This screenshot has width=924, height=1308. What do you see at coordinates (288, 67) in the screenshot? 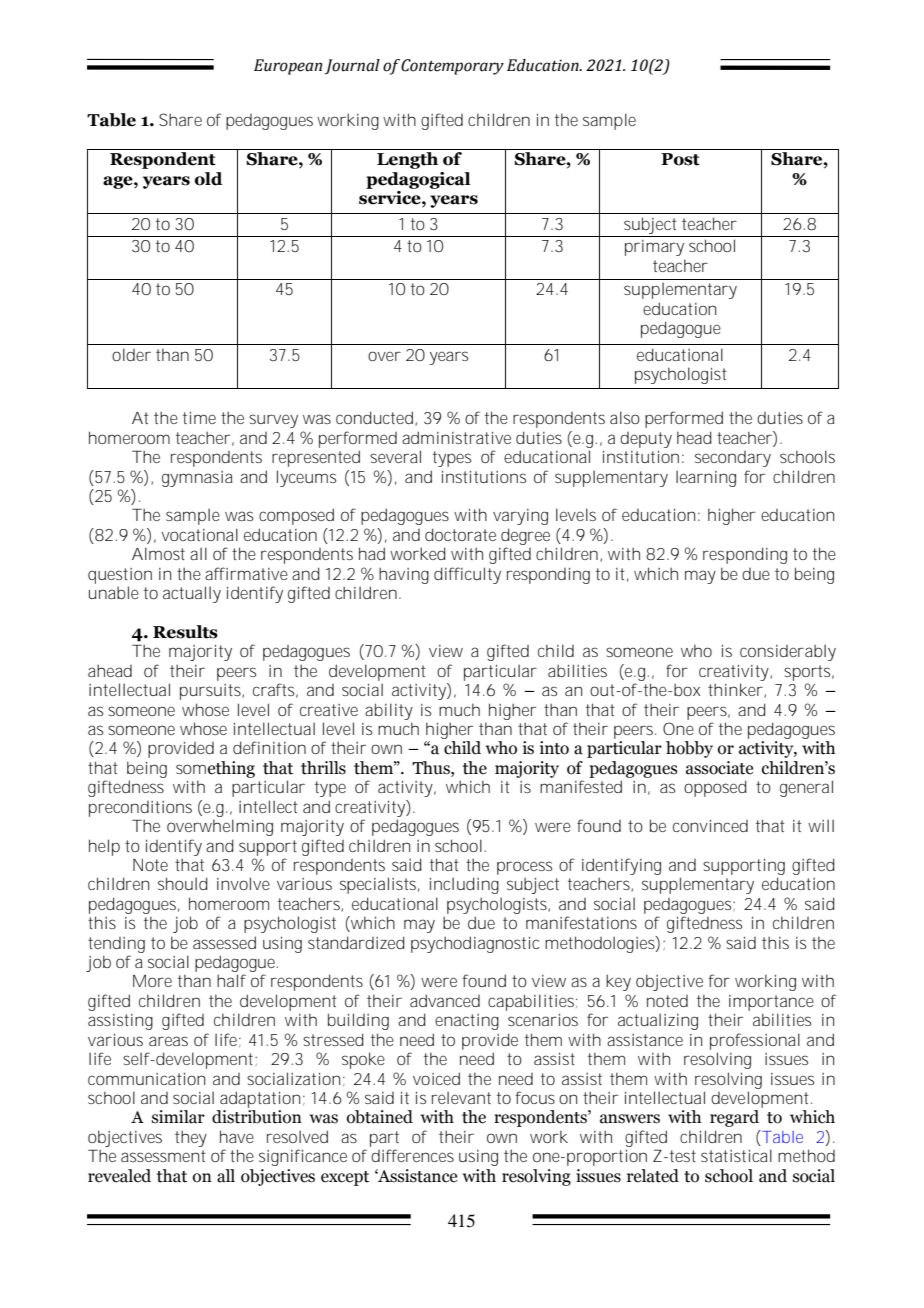
I see `European` at bounding box center [288, 67].
